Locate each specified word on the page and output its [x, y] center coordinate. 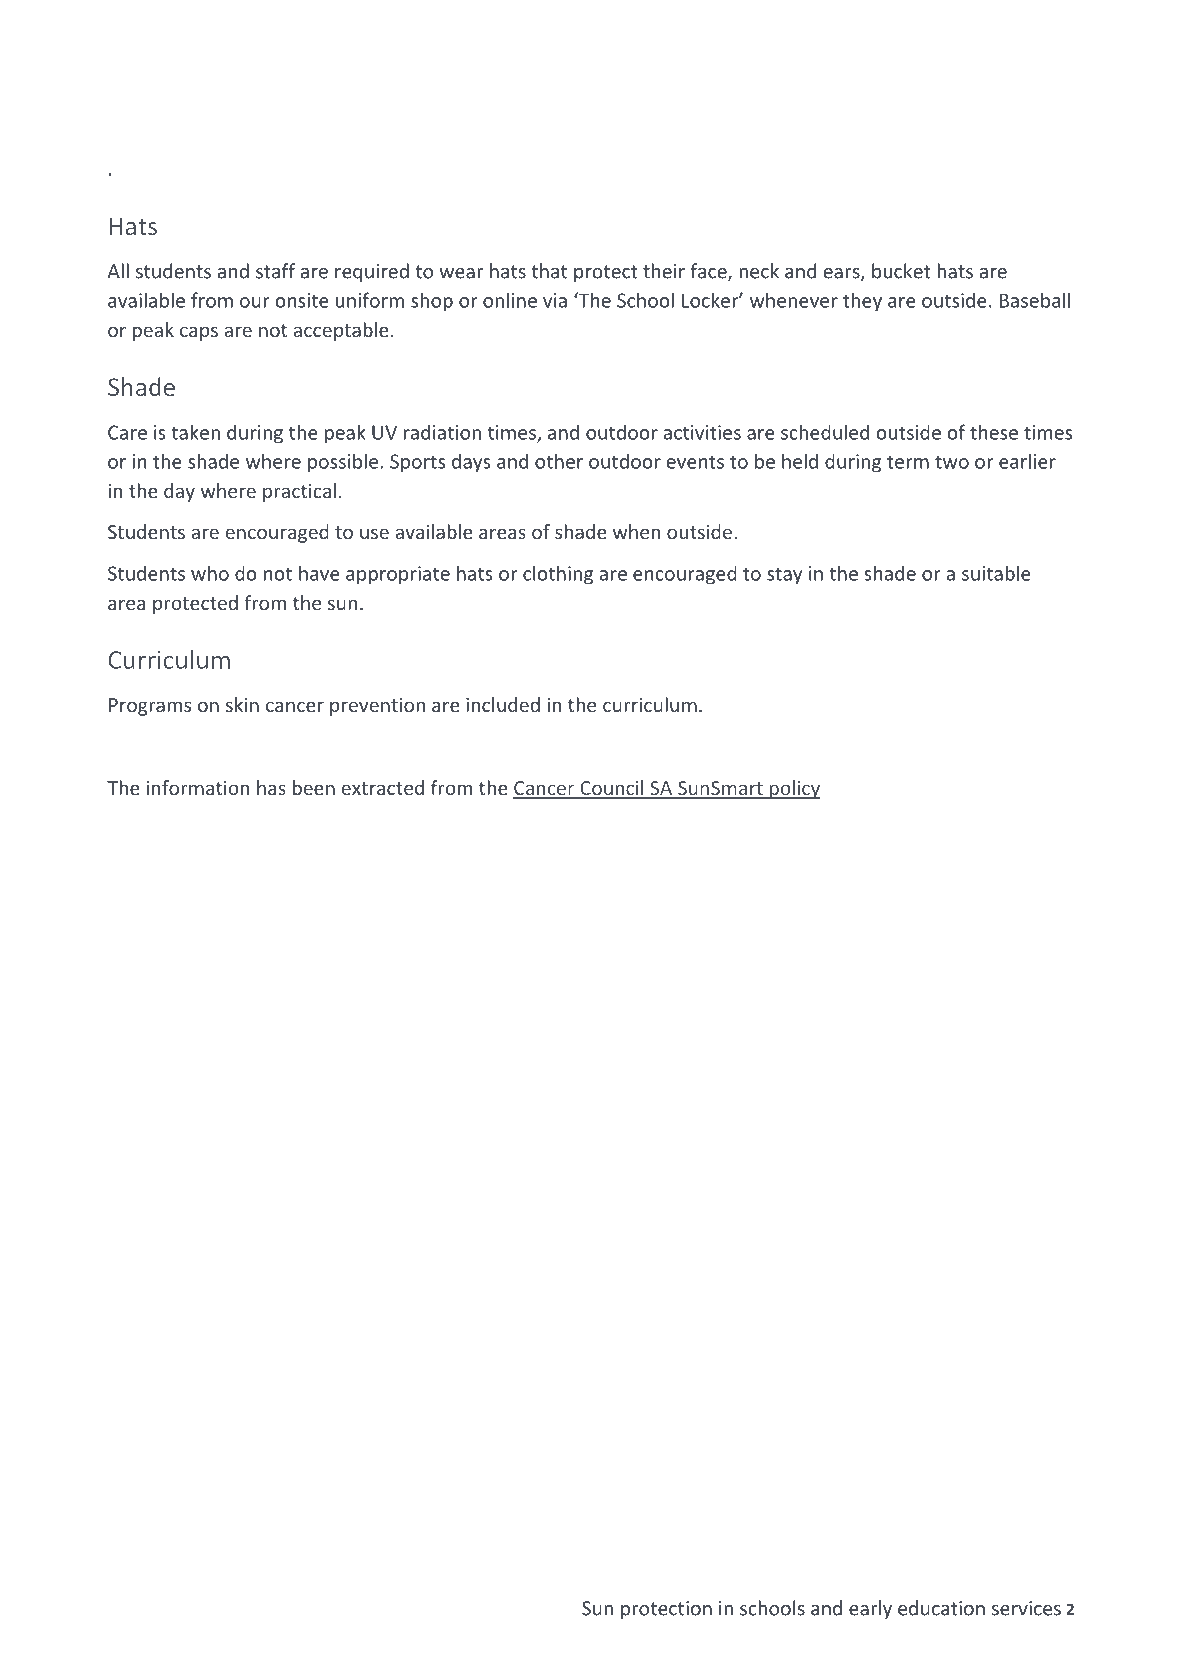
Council [612, 789]
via [555, 300]
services [1026, 1608]
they [862, 302]
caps [199, 333]
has [271, 787]
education [941, 1608]
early [870, 1609]
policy [794, 789]
